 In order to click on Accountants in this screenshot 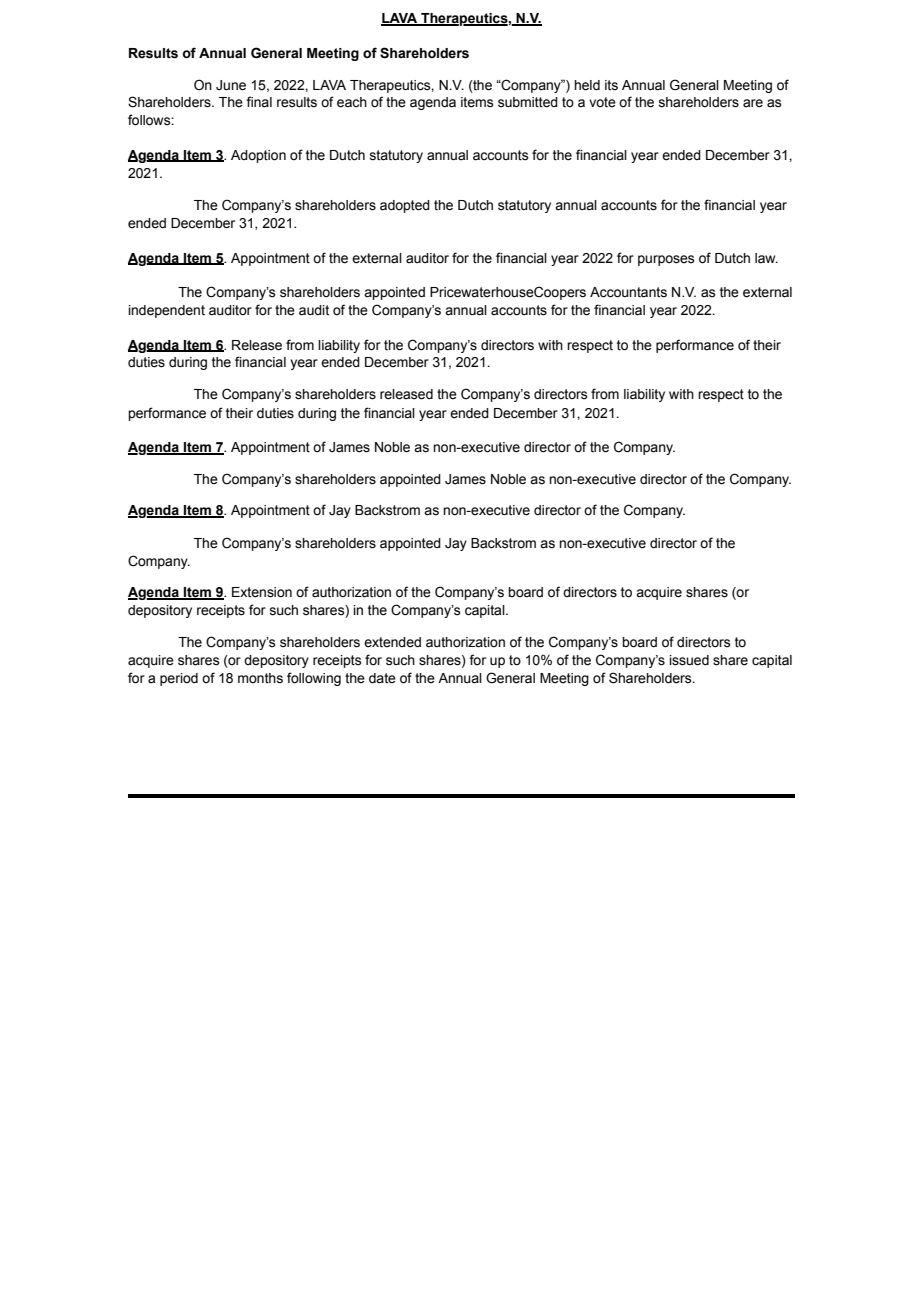, I will do `click(628, 292)`.
